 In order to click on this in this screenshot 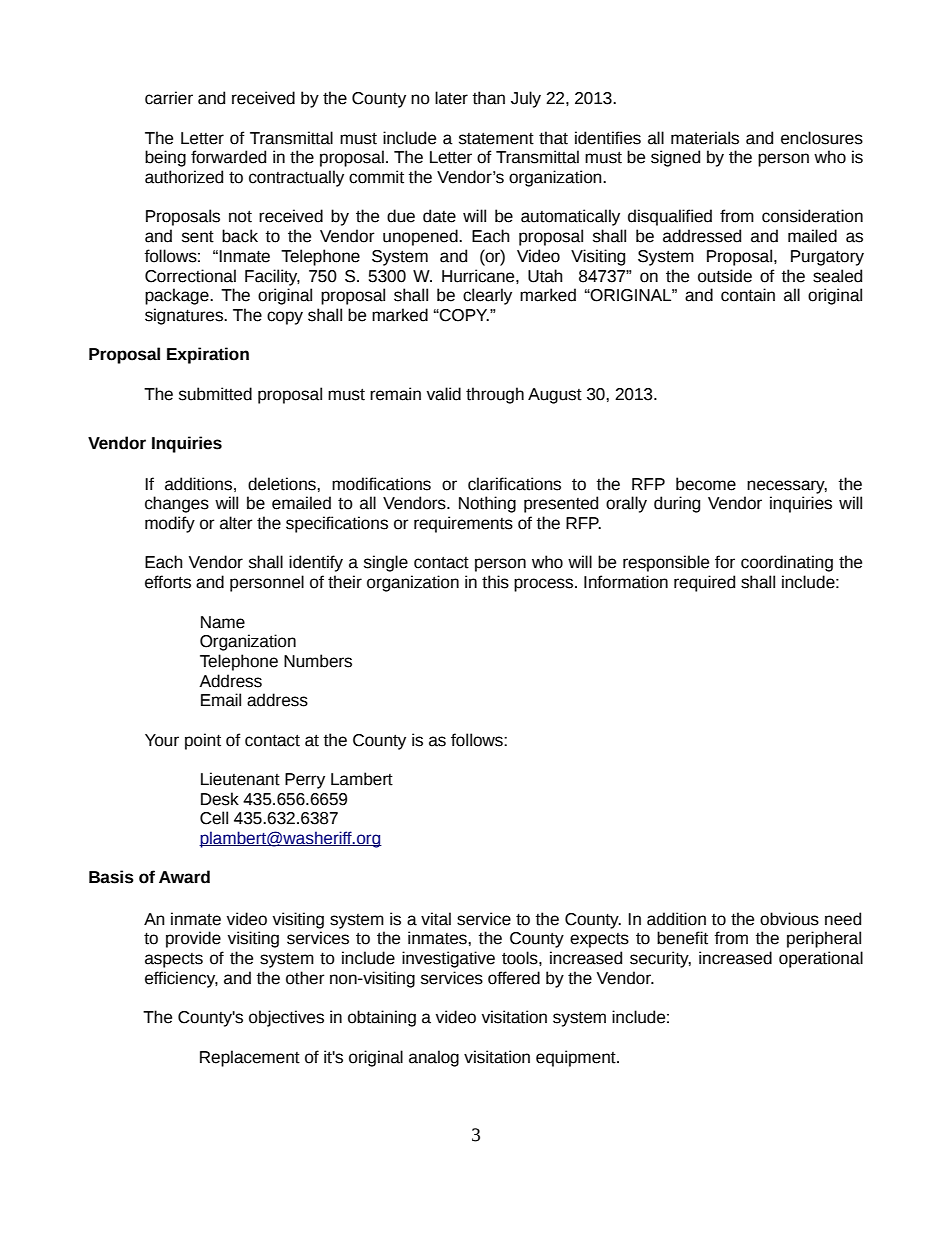, I will do `click(495, 582)`.
